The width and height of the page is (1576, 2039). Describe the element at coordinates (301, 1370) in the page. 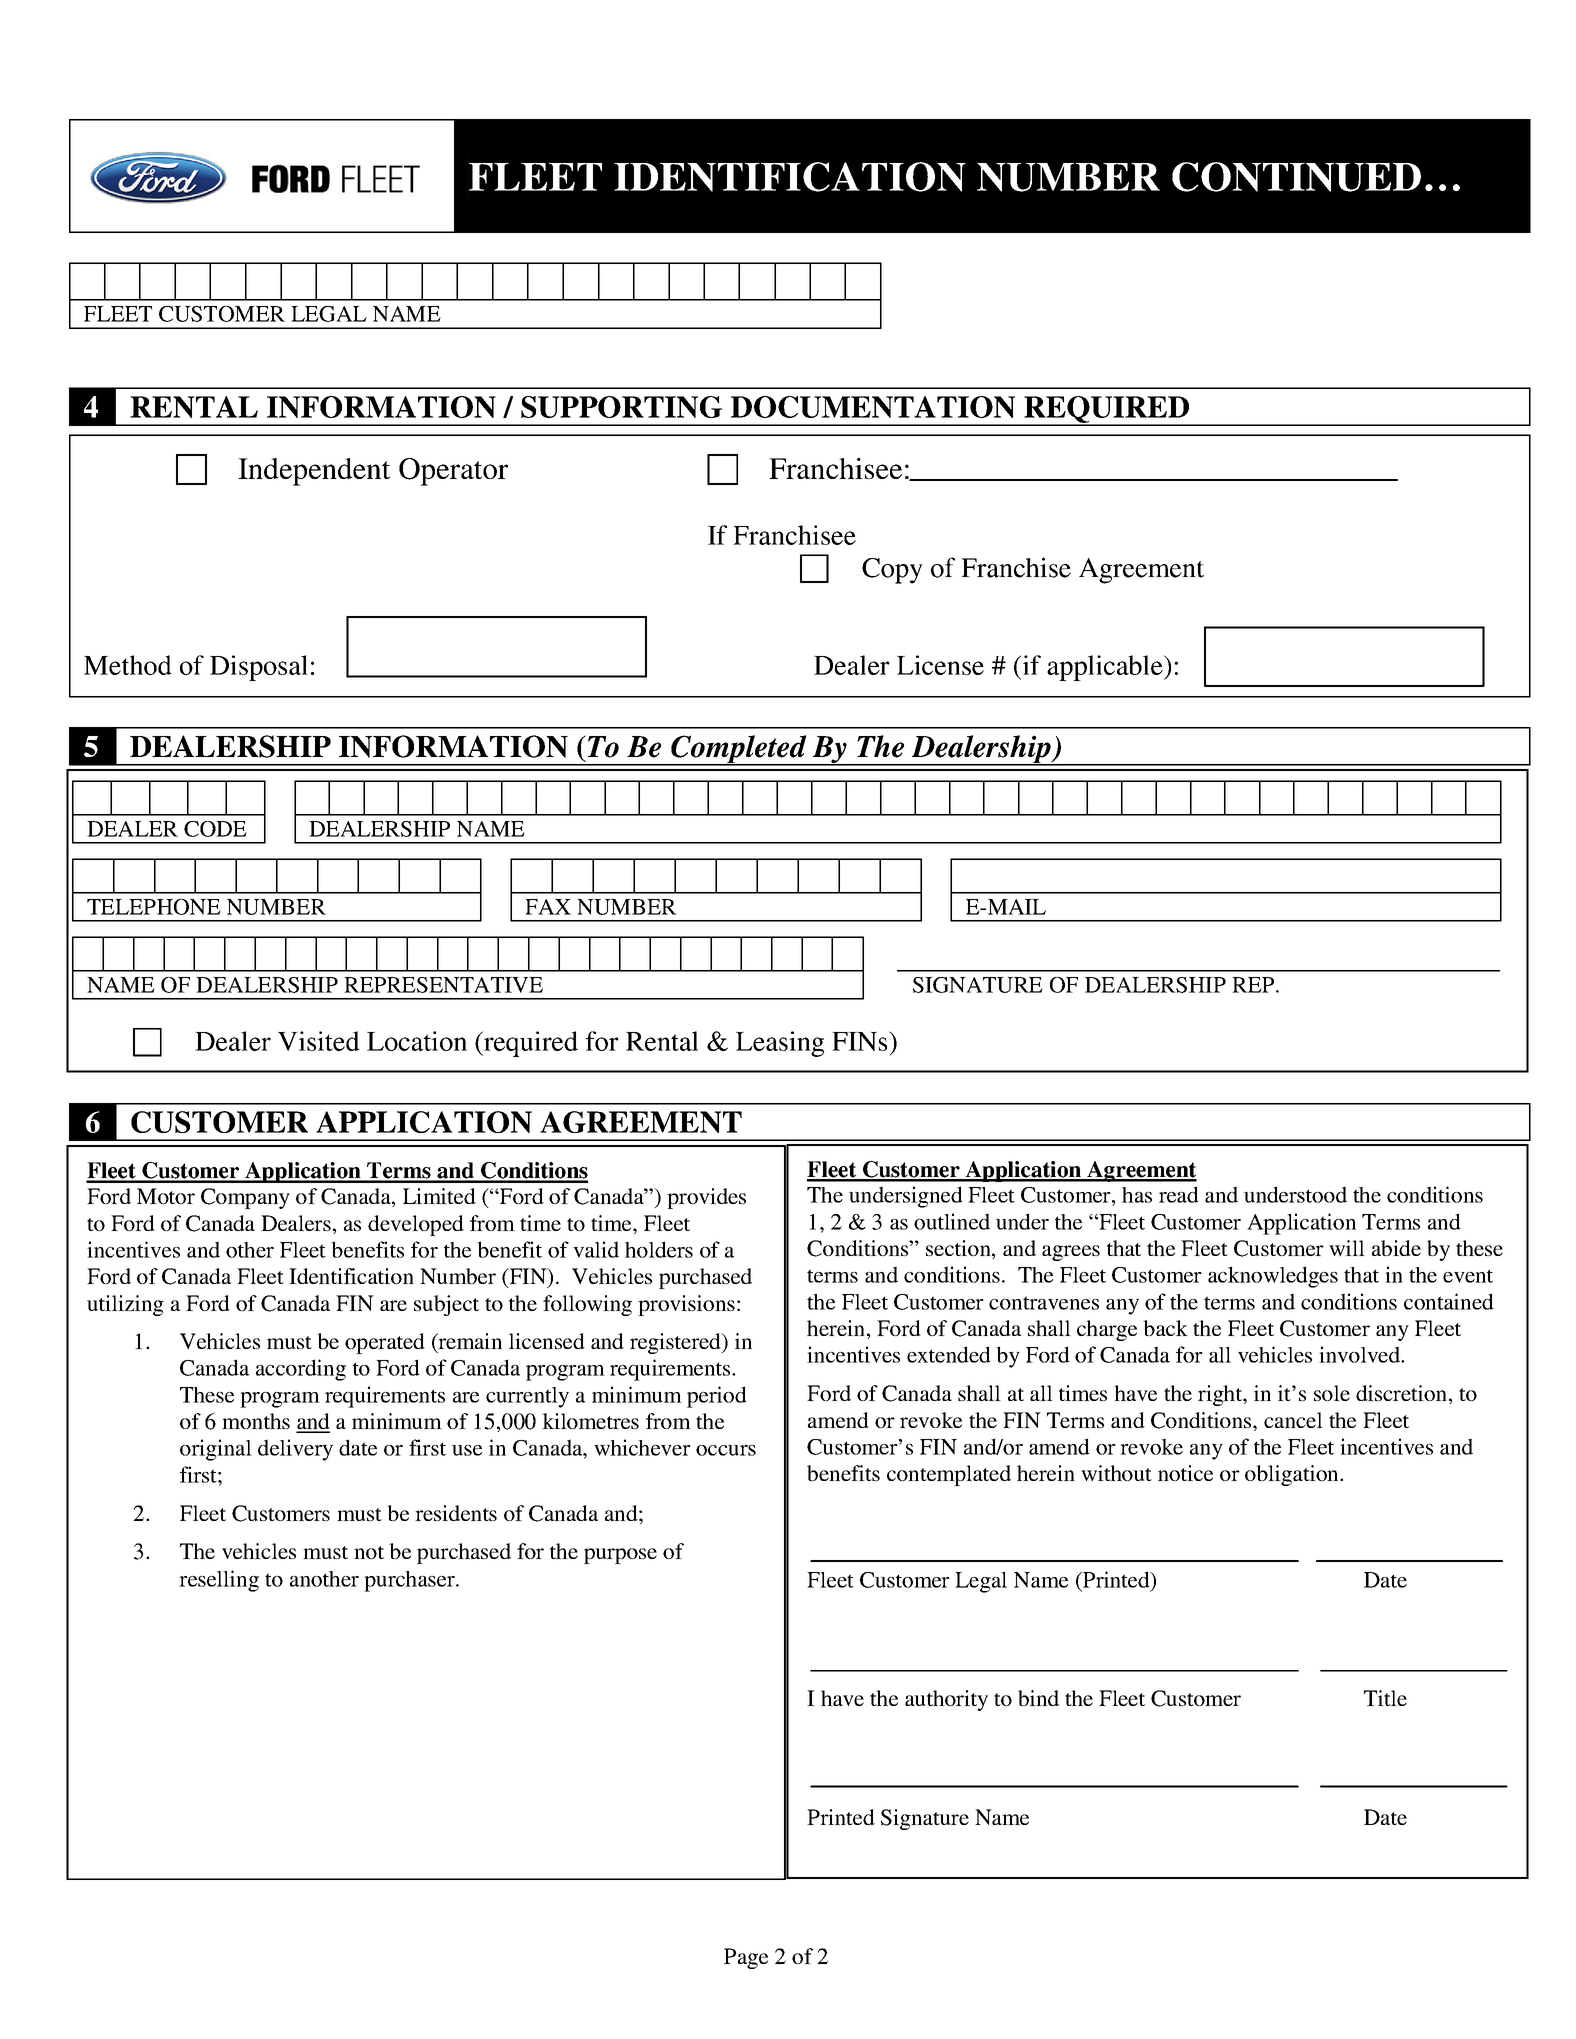

I see `according` at that location.
